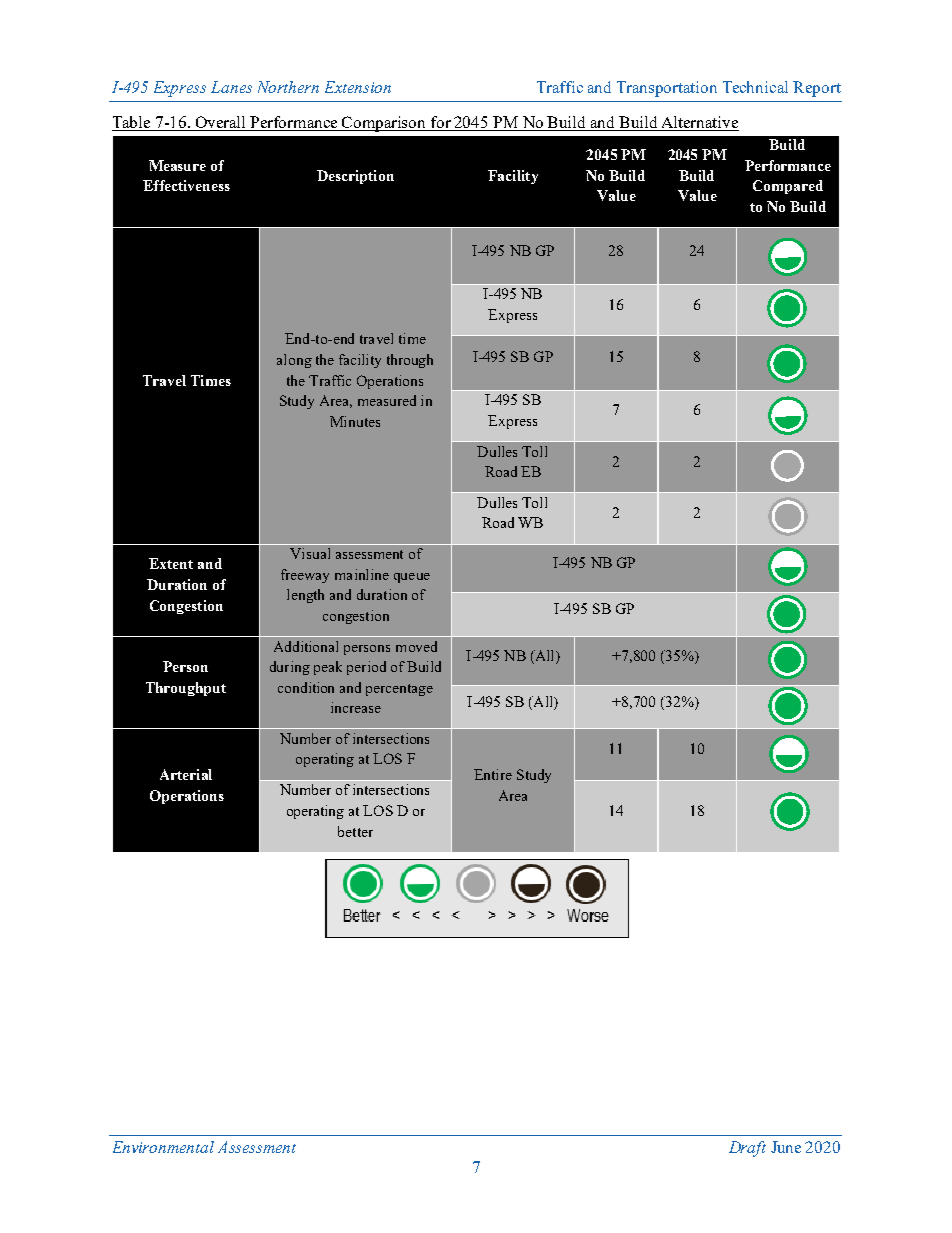 This document has height=1233, width=952. What do you see at coordinates (355, 421) in the document?
I see `Minutes` at bounding box center [355, 421].
